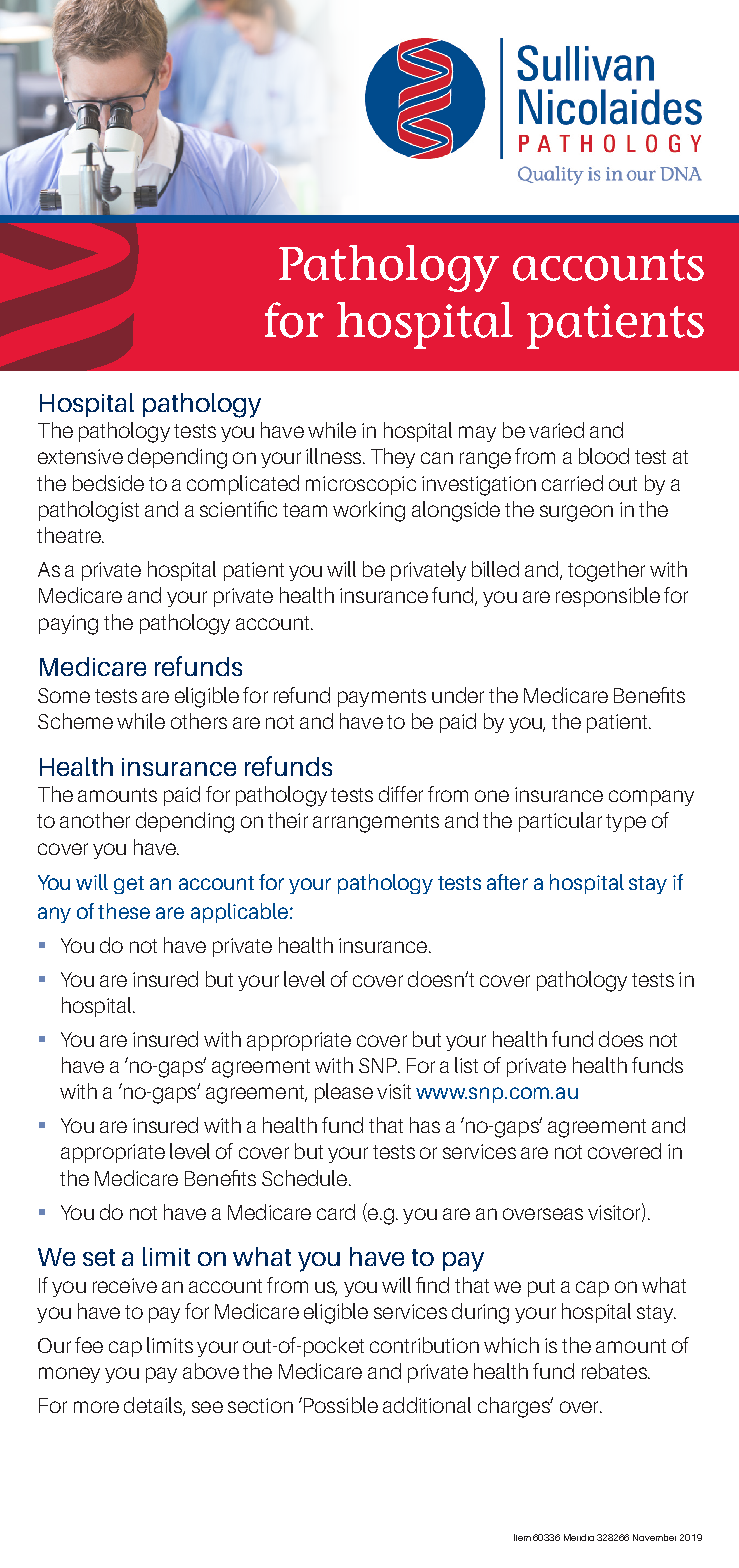 Image resolution: width=739 pixels, height=1568 pixels. I want to click on microscopic, so click(361, 485).
